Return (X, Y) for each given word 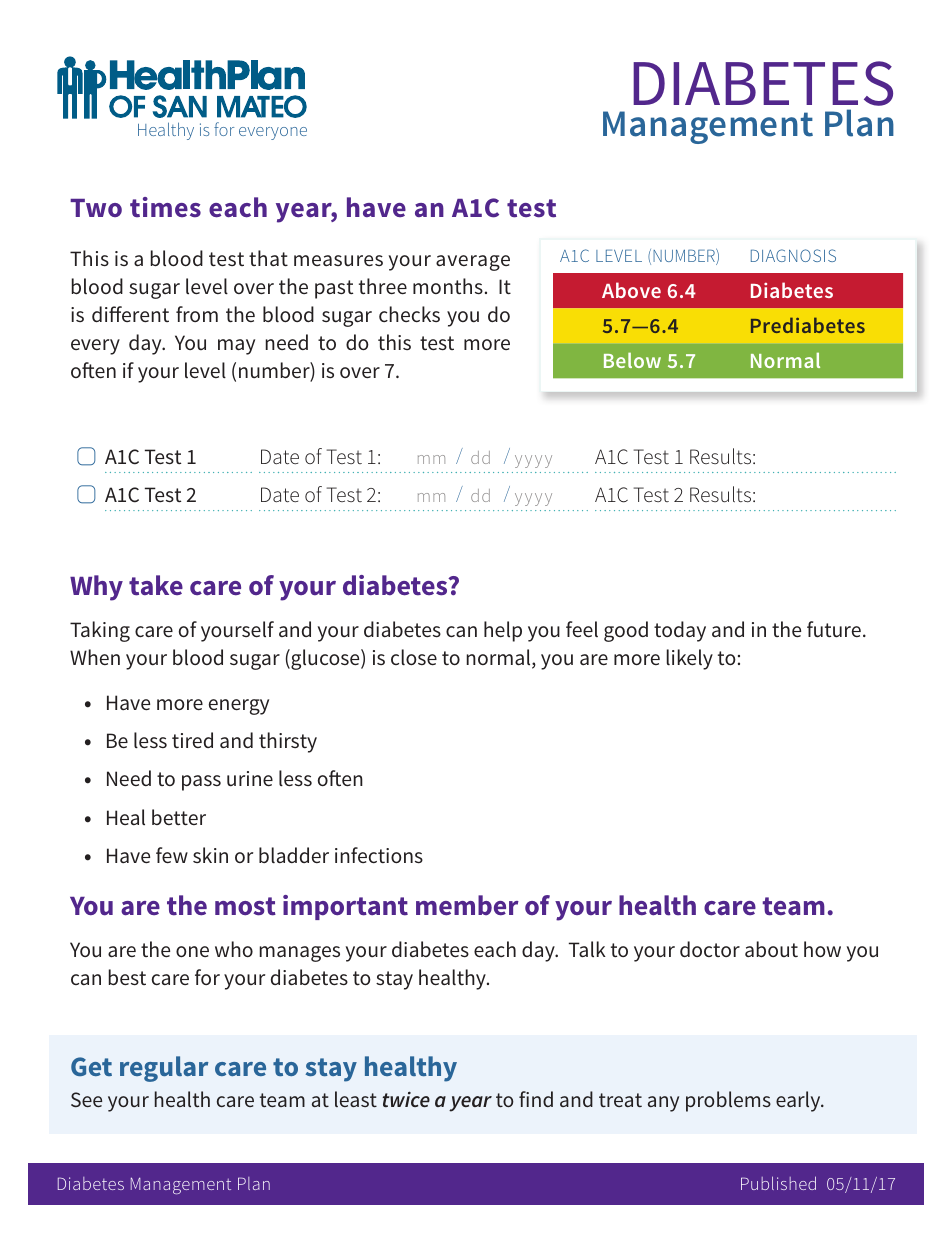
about (771, 949)
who (234, 949)
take (156, 585)
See (86, 1099)
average (473, 263)
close (414, 657)
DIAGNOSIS (793, 255)
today (680, 631)
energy (239, 707)
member (467, 905)
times (165, 207)
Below (632, 360)
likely (690, 659)
